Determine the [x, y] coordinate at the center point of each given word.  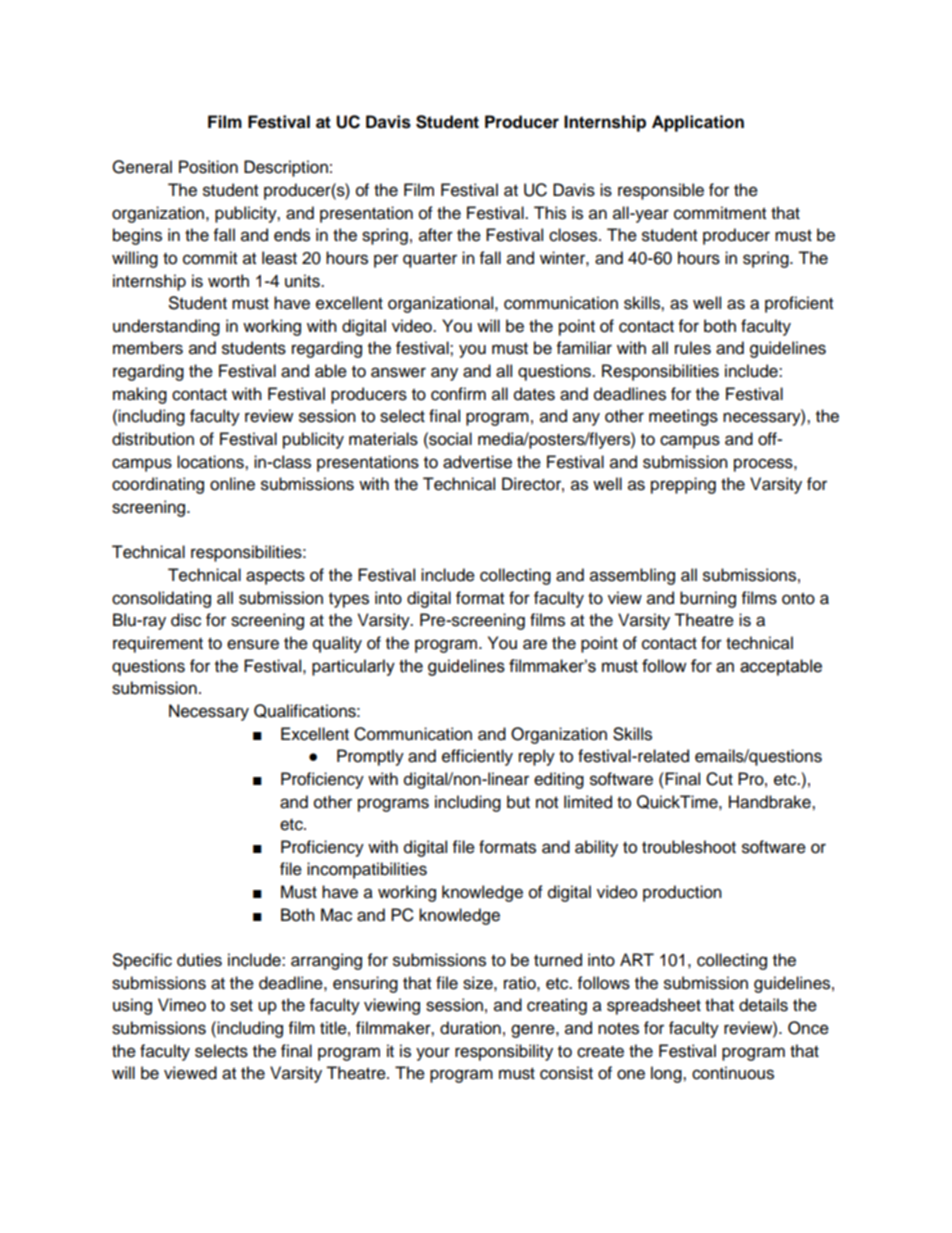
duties [199, 960]
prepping [683, 485]
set [241, 1006]
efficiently [477, 757]
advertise [477, 462]
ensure [253, 644]
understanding [166, 327]
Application [698, 123]
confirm [458, 394]
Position [208, 167]
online [232, 484]
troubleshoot [689, 847]
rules [693, 348]
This [550, 213]
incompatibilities [367, 870]
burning [708, 599]
